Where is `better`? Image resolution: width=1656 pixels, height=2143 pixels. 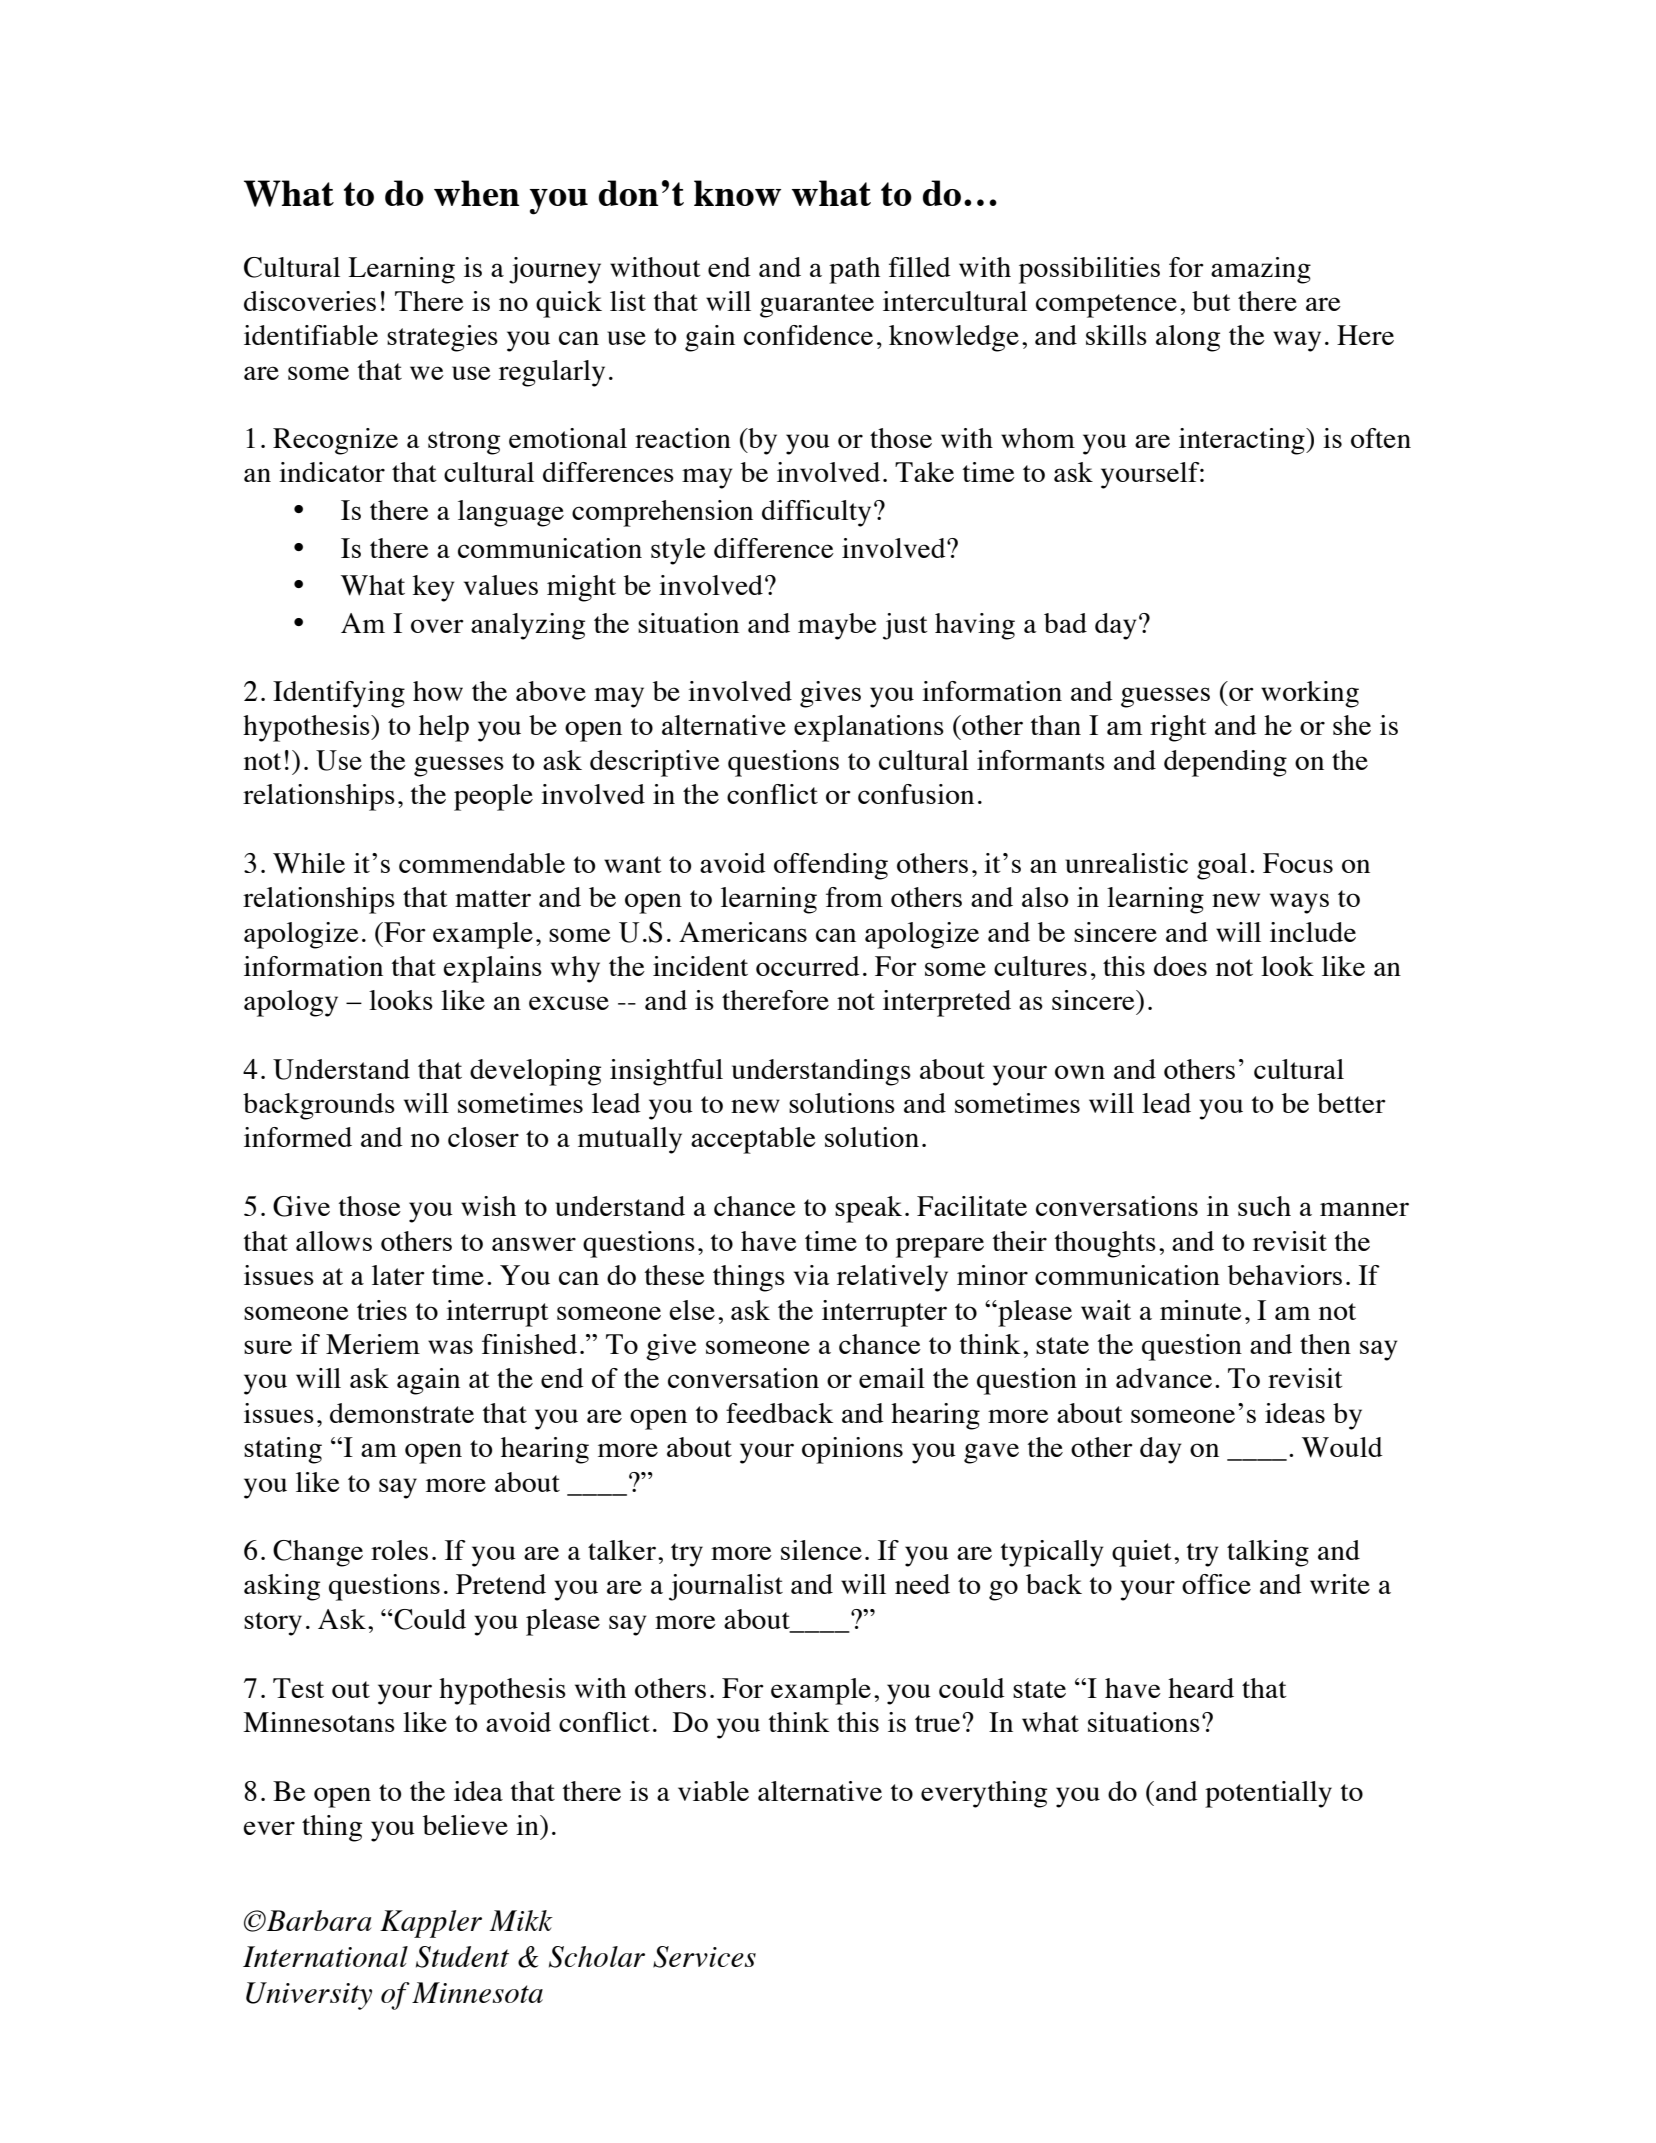 better is located at coordinates (1351, 1103).
